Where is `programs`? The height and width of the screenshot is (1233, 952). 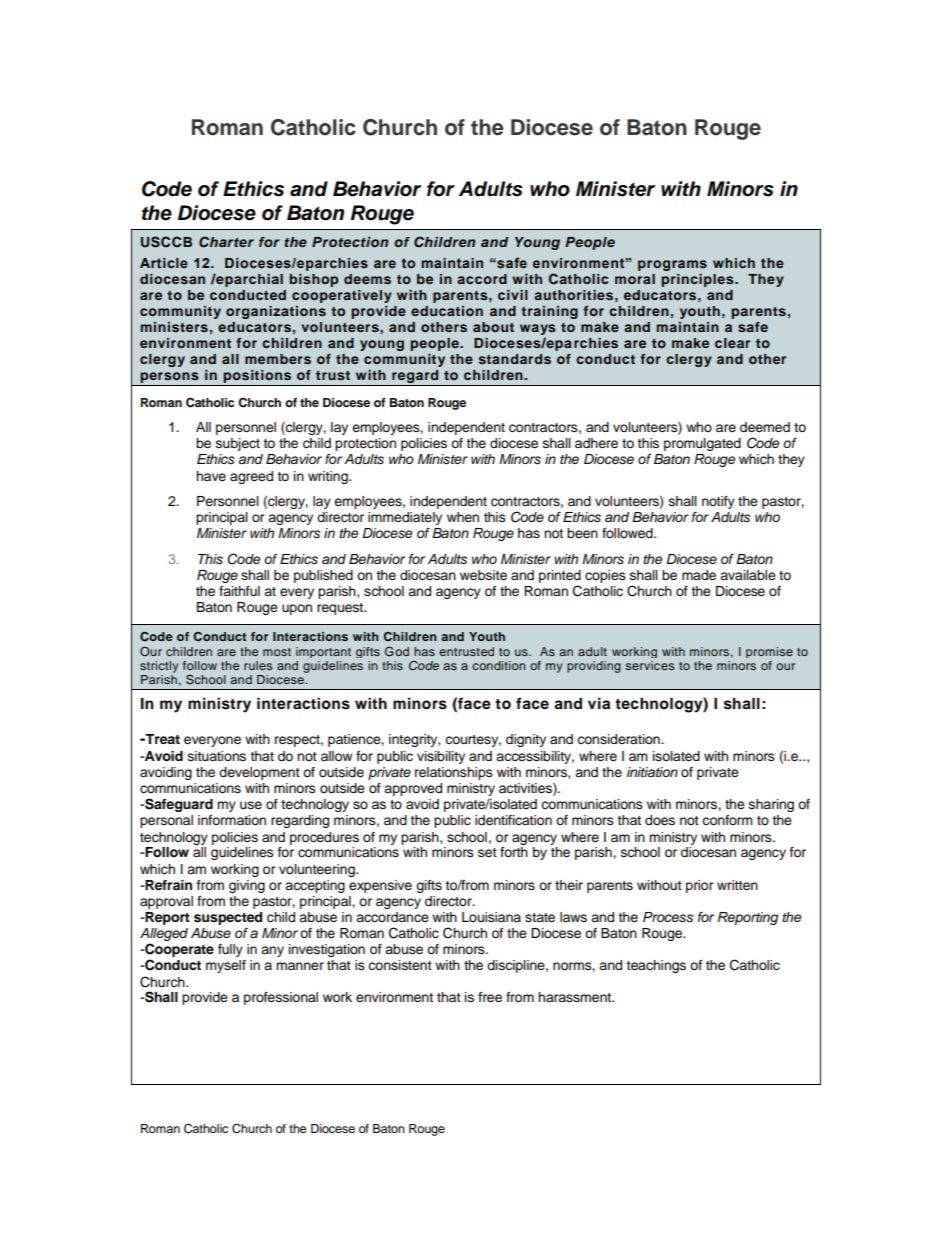 programs is located at coordinates (672, 265).
